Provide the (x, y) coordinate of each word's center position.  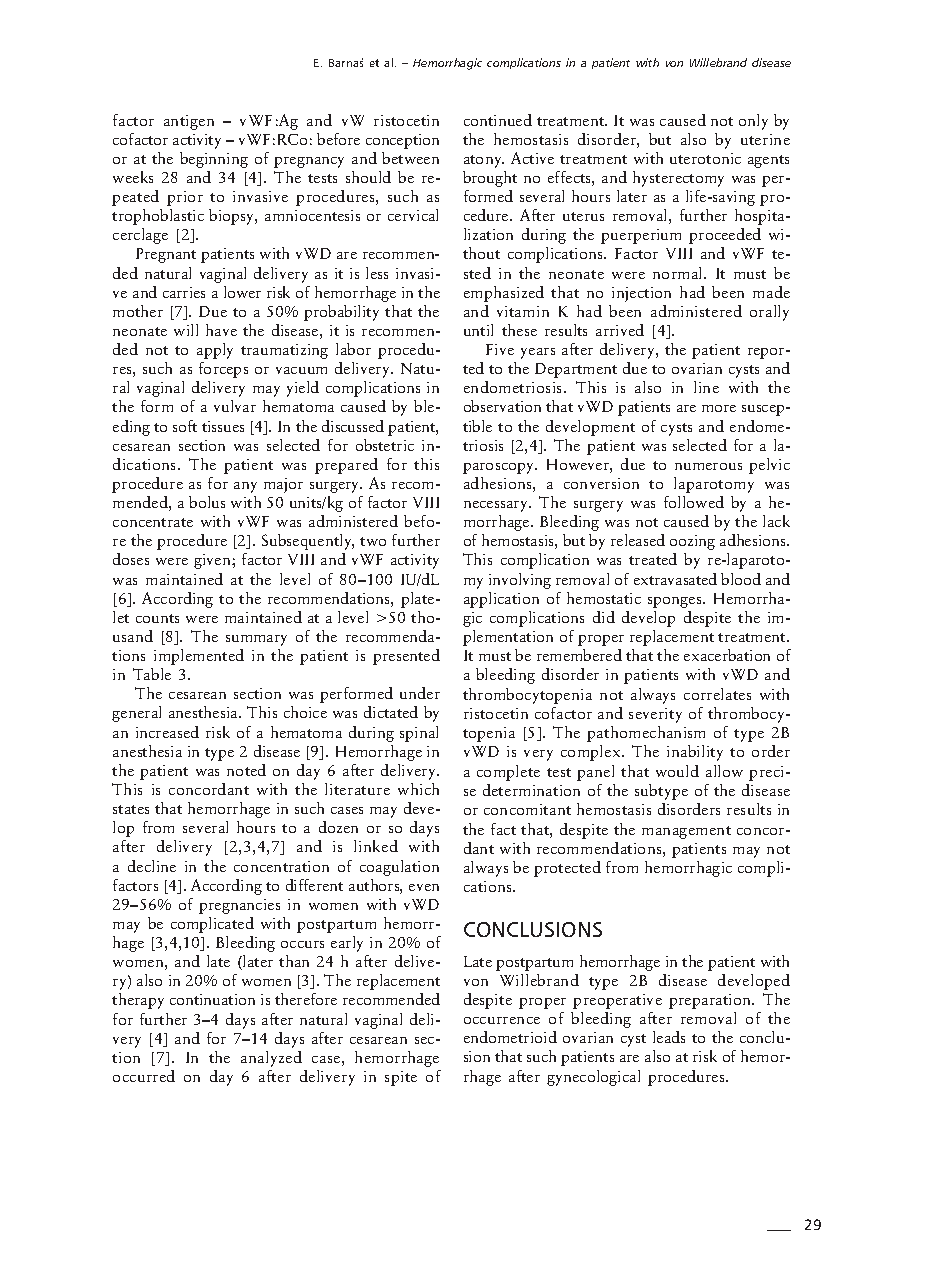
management (686, 832)
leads (669, 1037)
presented (406, 657)
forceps (223, 370)
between (410, 158)
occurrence (502, 1020)
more (719, 408)
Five (500, 349)
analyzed (271, 1059)
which (418, 789)
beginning (214, 160)
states (131, 809)
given (213, 561)
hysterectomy (678, 179)
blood (741, 579)
